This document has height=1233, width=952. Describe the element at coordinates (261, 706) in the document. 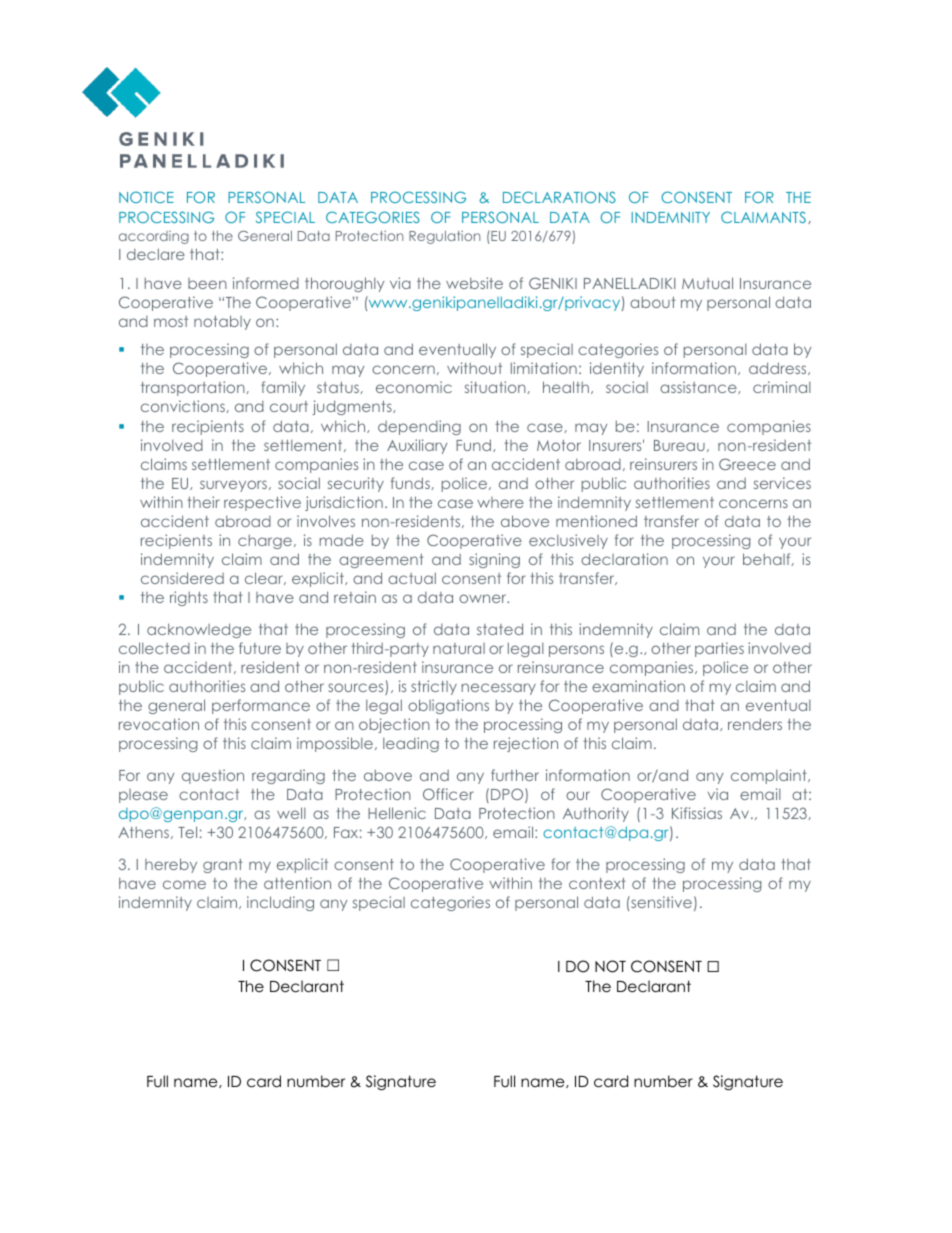

I see `performance` at that location.
